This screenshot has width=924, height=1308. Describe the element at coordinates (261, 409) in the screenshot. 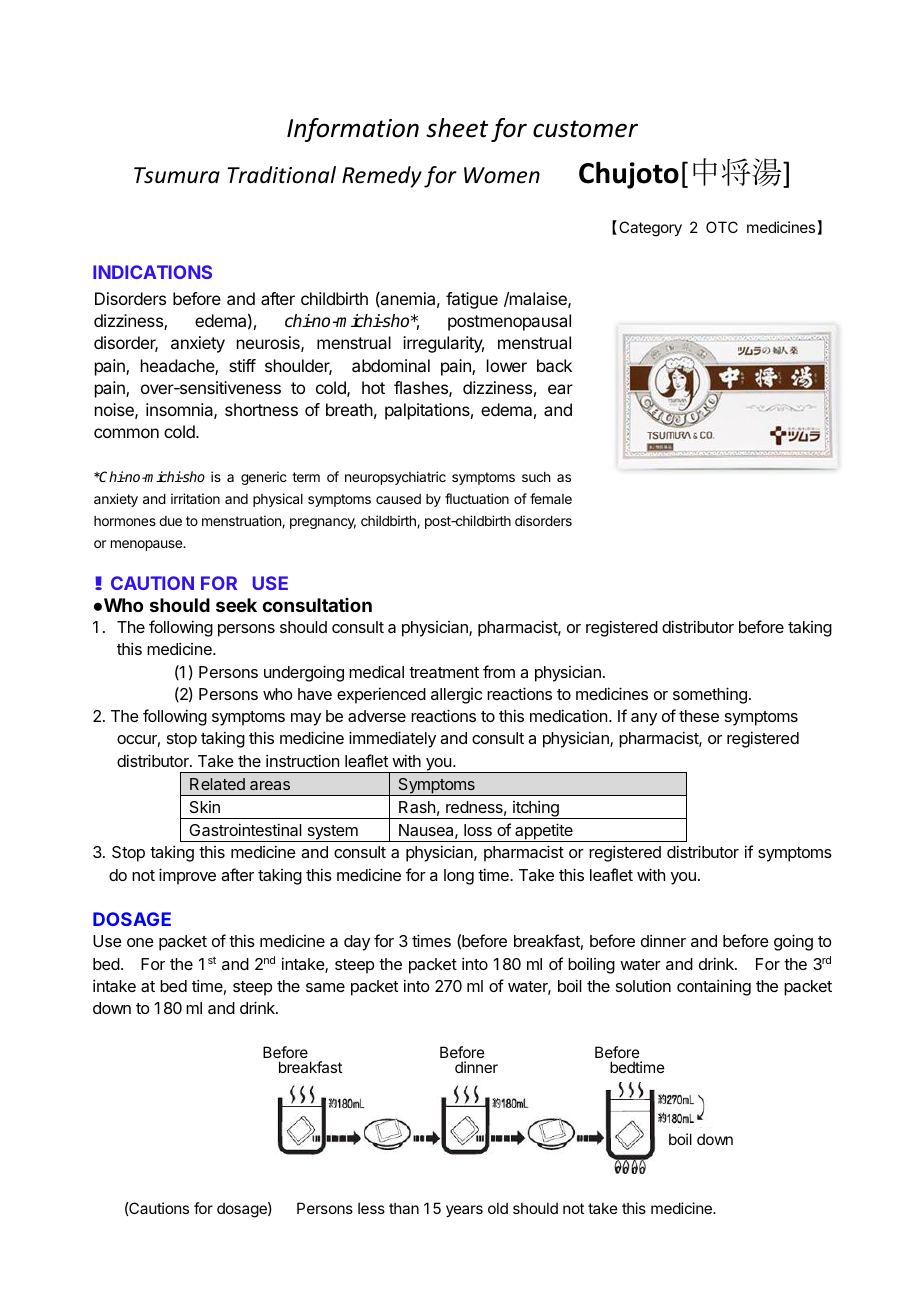

I see `shortness` at that location.
